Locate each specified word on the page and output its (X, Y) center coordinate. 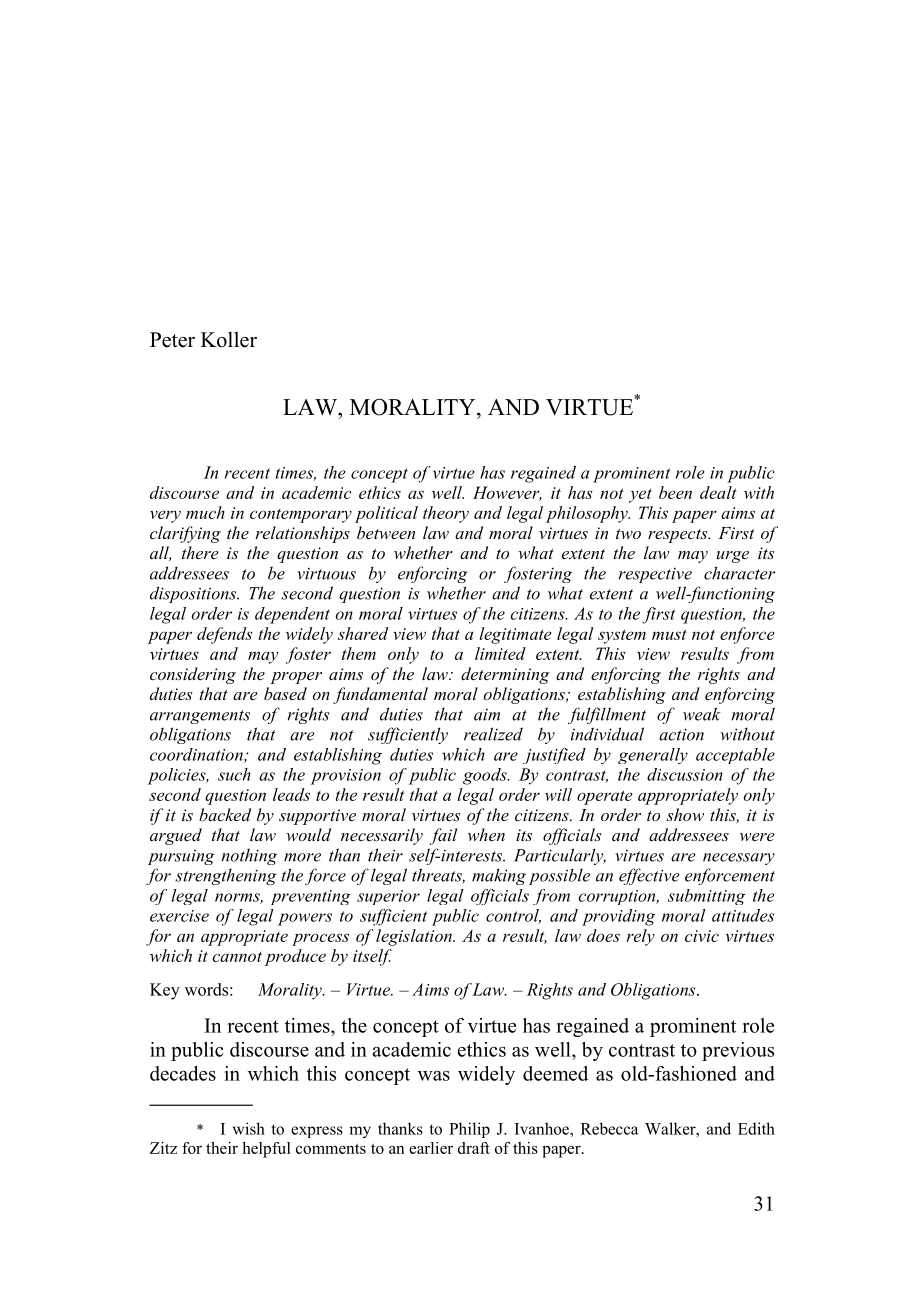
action (681, 734)
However (507, 493)
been (675, 492)
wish (249, 1128)
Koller (229, 339)
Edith (756, 1128)
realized (493, 734)
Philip (469, 1130)
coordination (197, 755)
